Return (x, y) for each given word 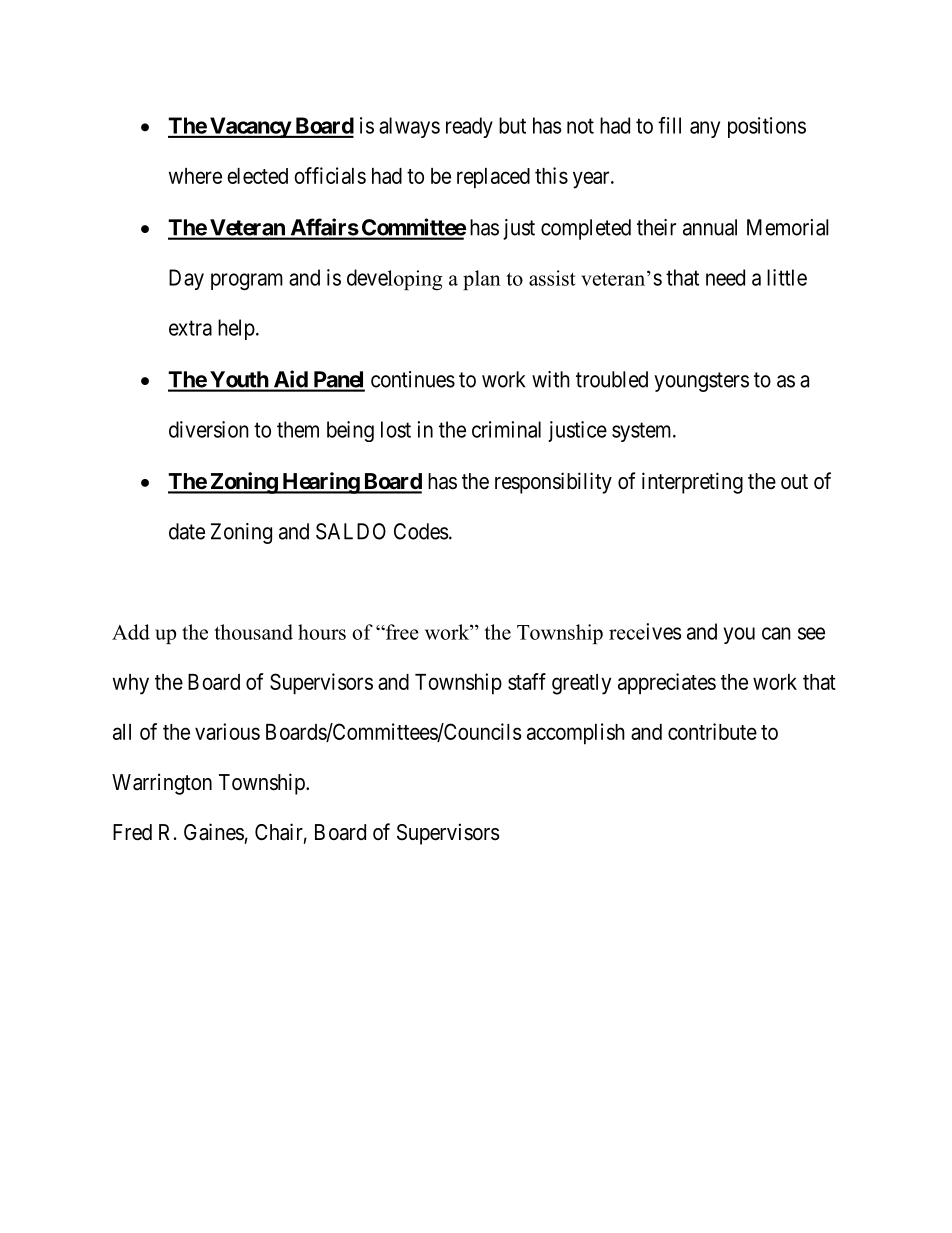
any (705, 129)
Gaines (214, 832)
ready (469, 127)
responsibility (553, 483)
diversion (209, 429)
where (195, 176)
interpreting (692, 483)
